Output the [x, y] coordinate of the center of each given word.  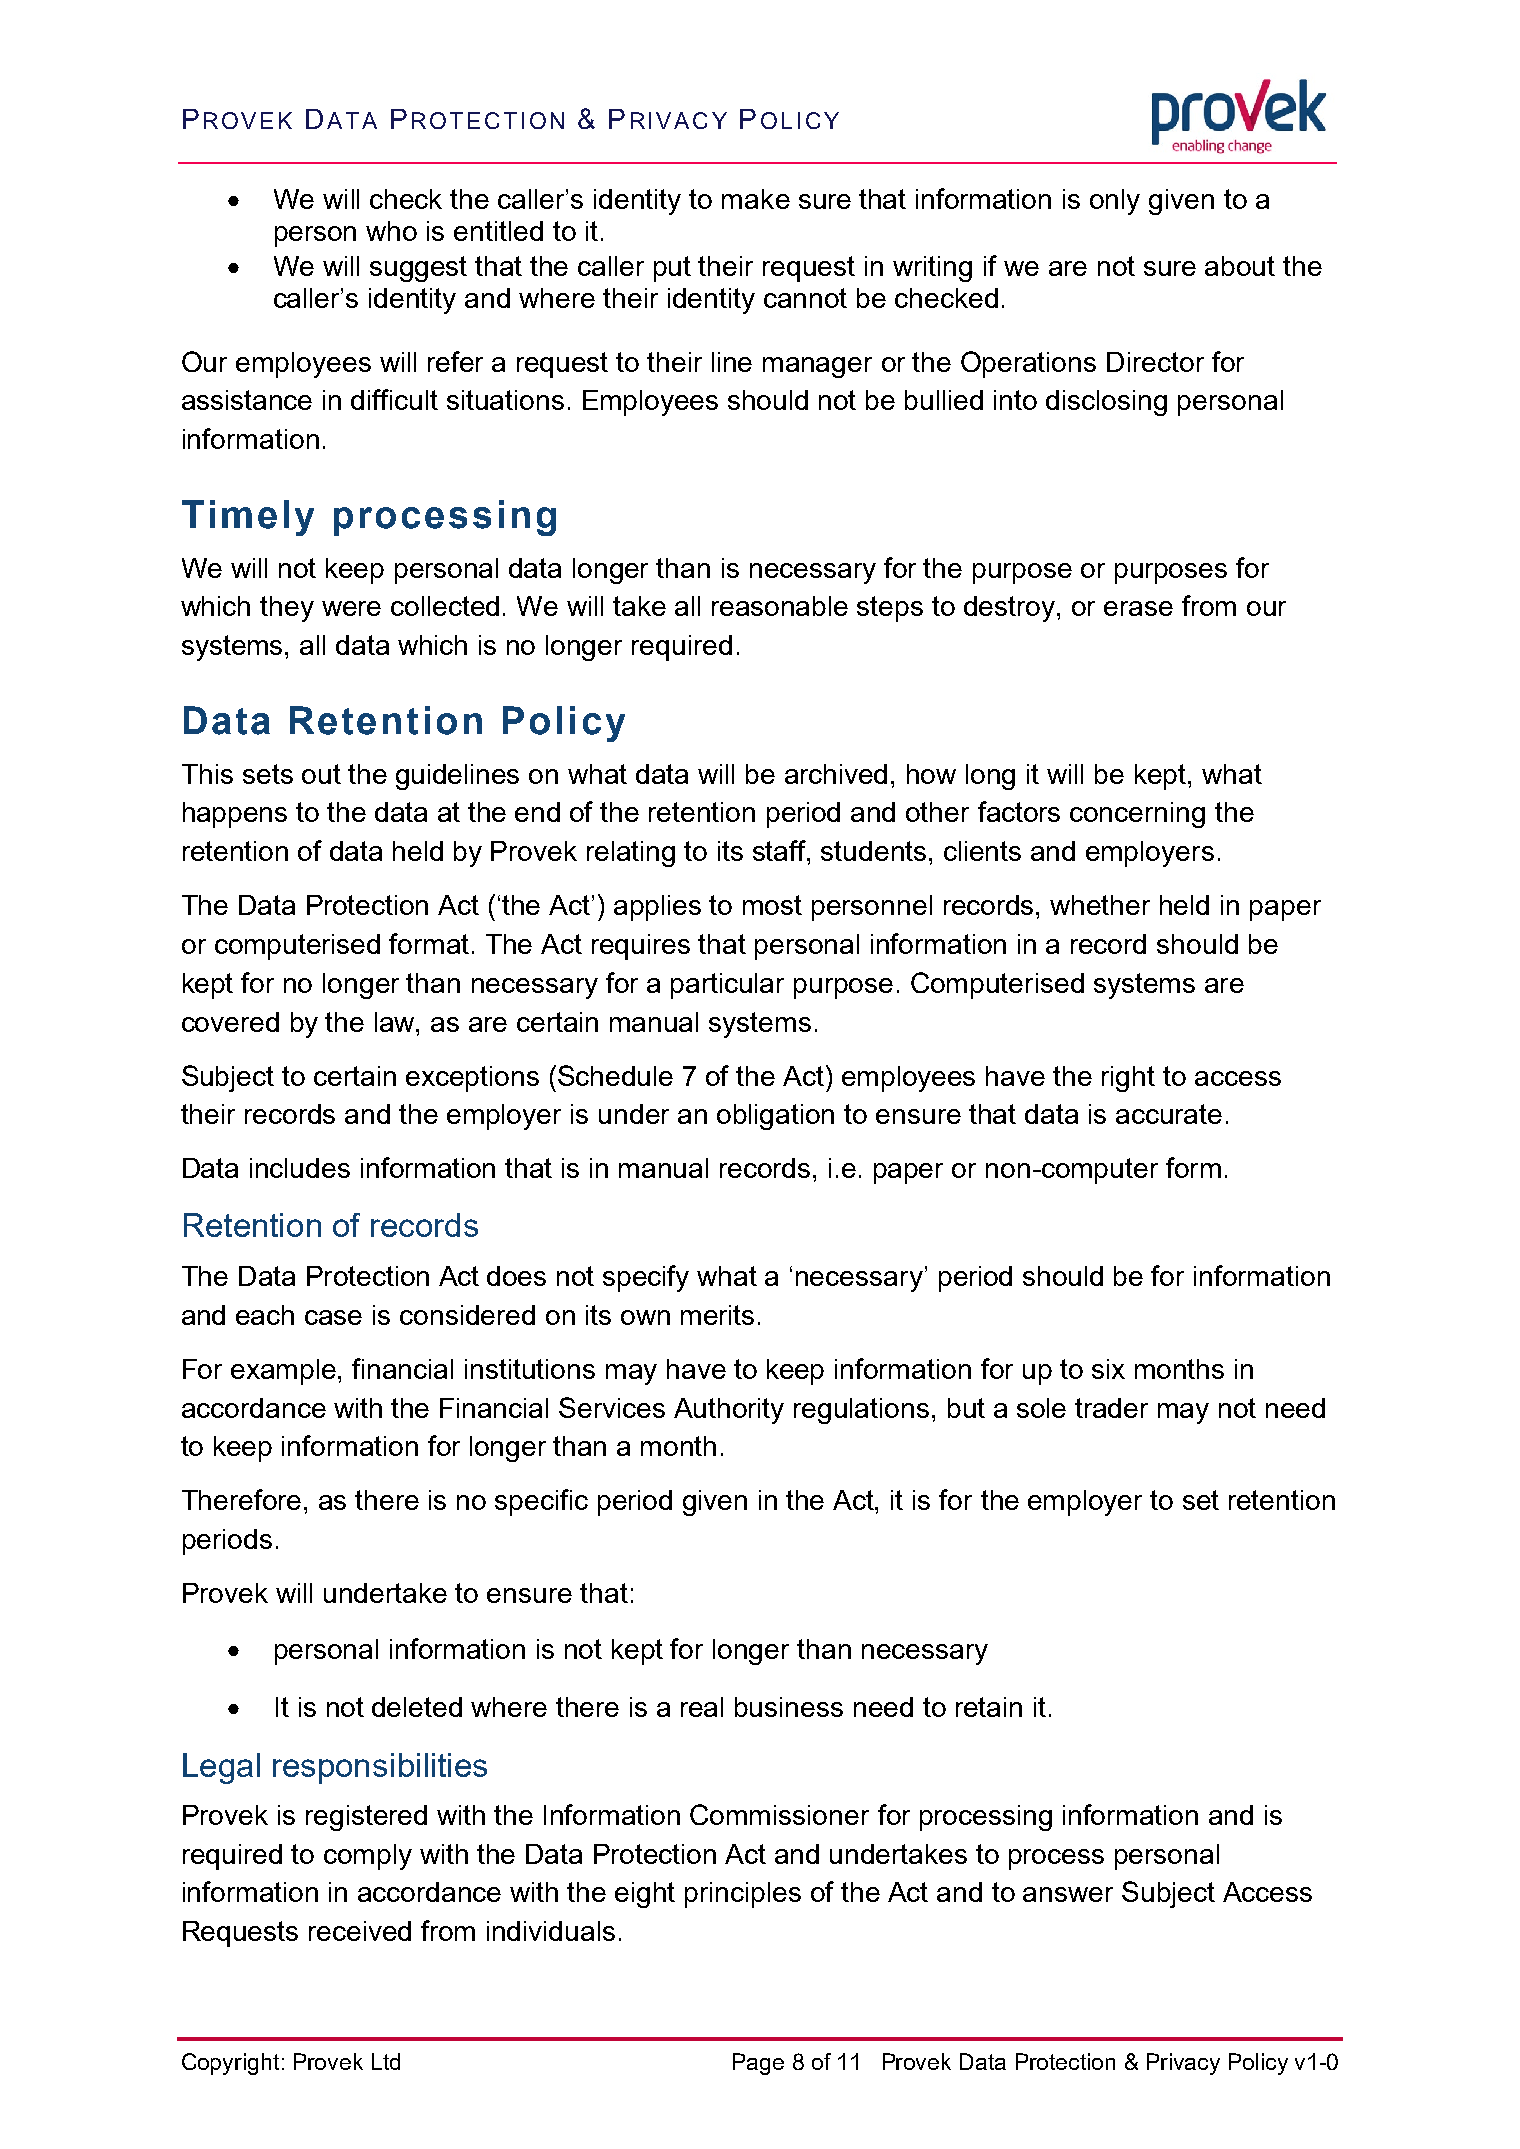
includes [300, 1168]
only [1115, 202]
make [756, 199]
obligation [775, 1117]
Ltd [386, 2061]
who [391, 231]
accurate [1169, 1114]
